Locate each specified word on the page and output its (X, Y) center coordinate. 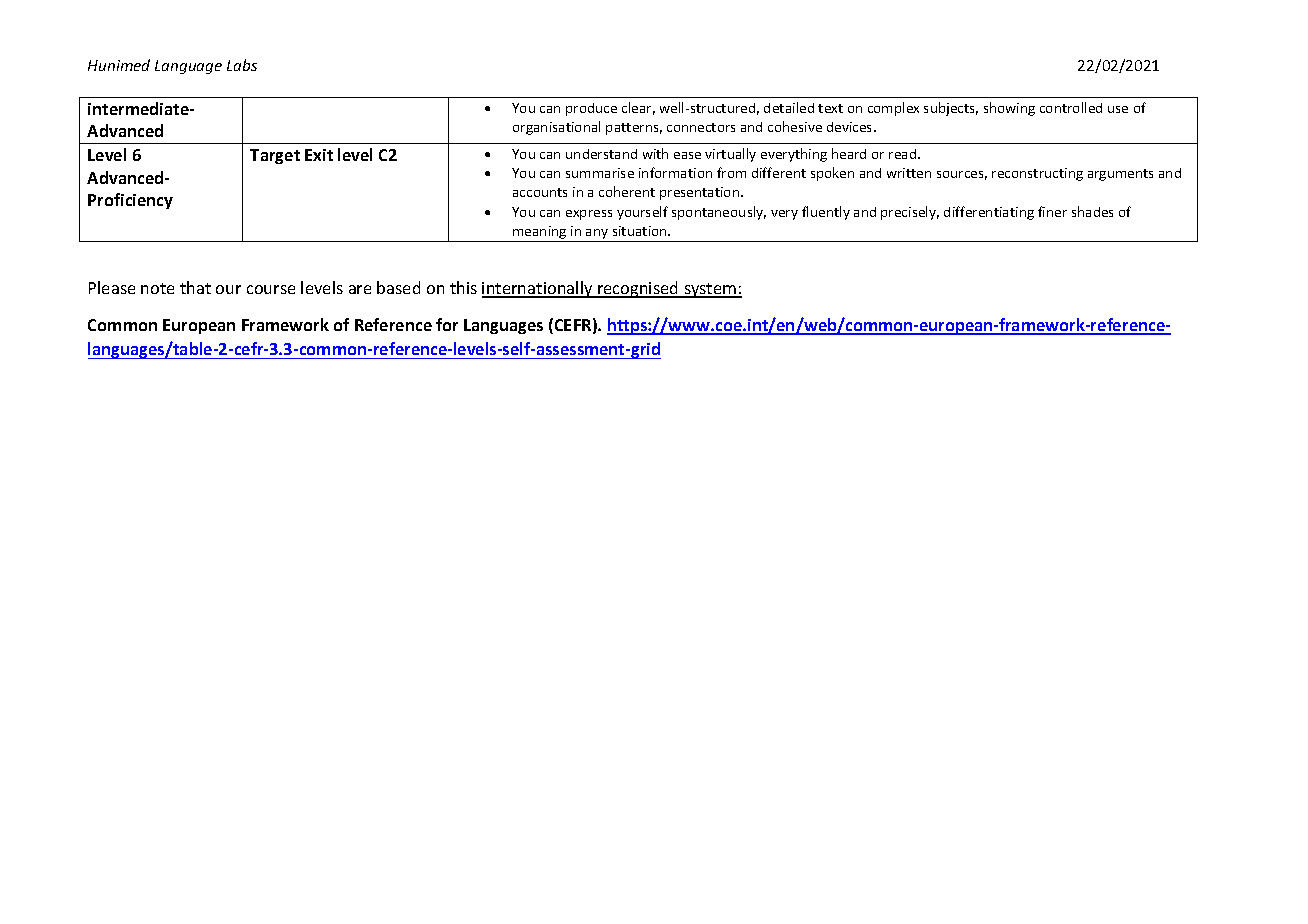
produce (591, 109)
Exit (319, 155)
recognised (638, 289)
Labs (242, 65)
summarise (600, 173)
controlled (1071, 107)
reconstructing (1037, 174)
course (271, 289)
